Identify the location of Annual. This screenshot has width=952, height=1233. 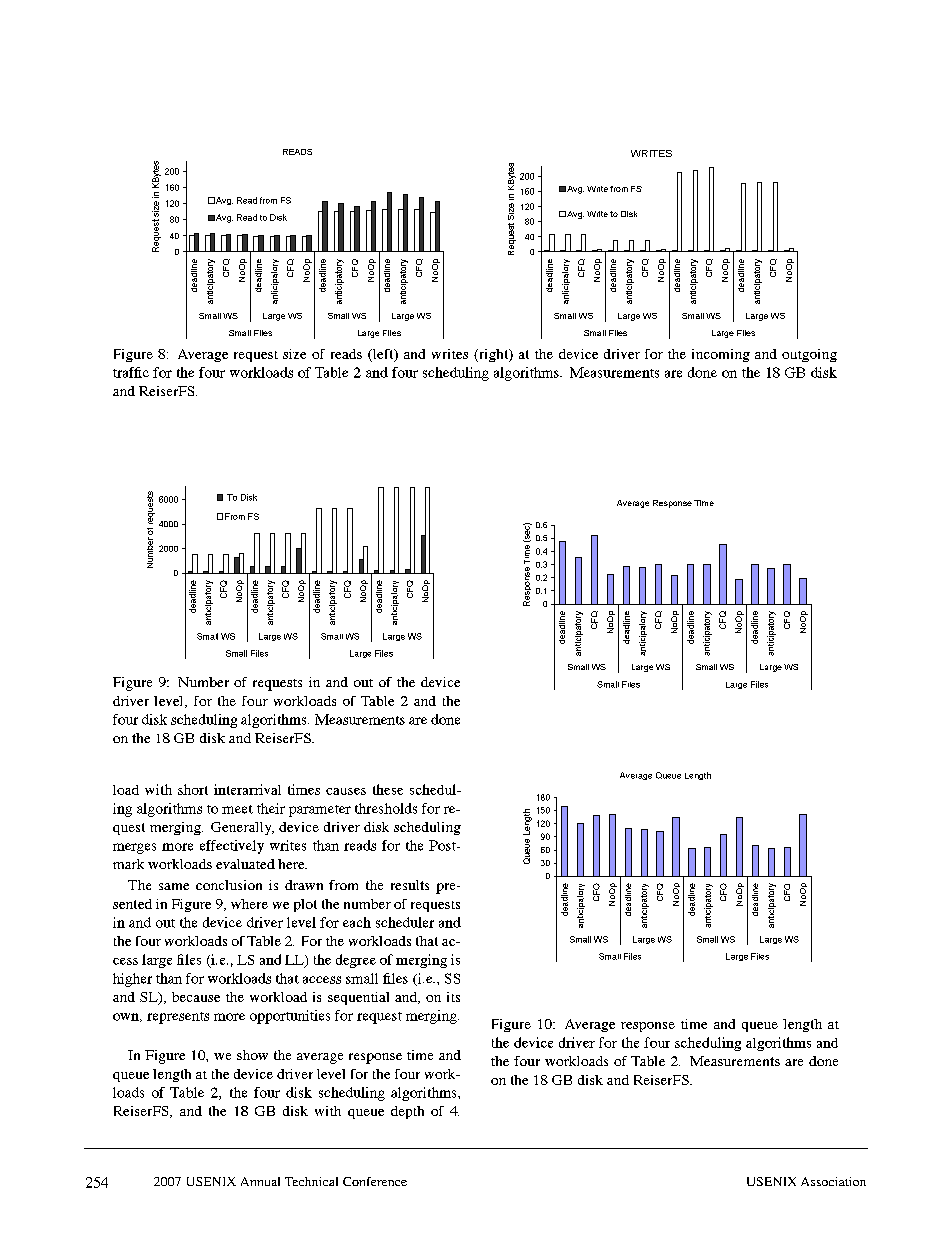
(260, 1181).
